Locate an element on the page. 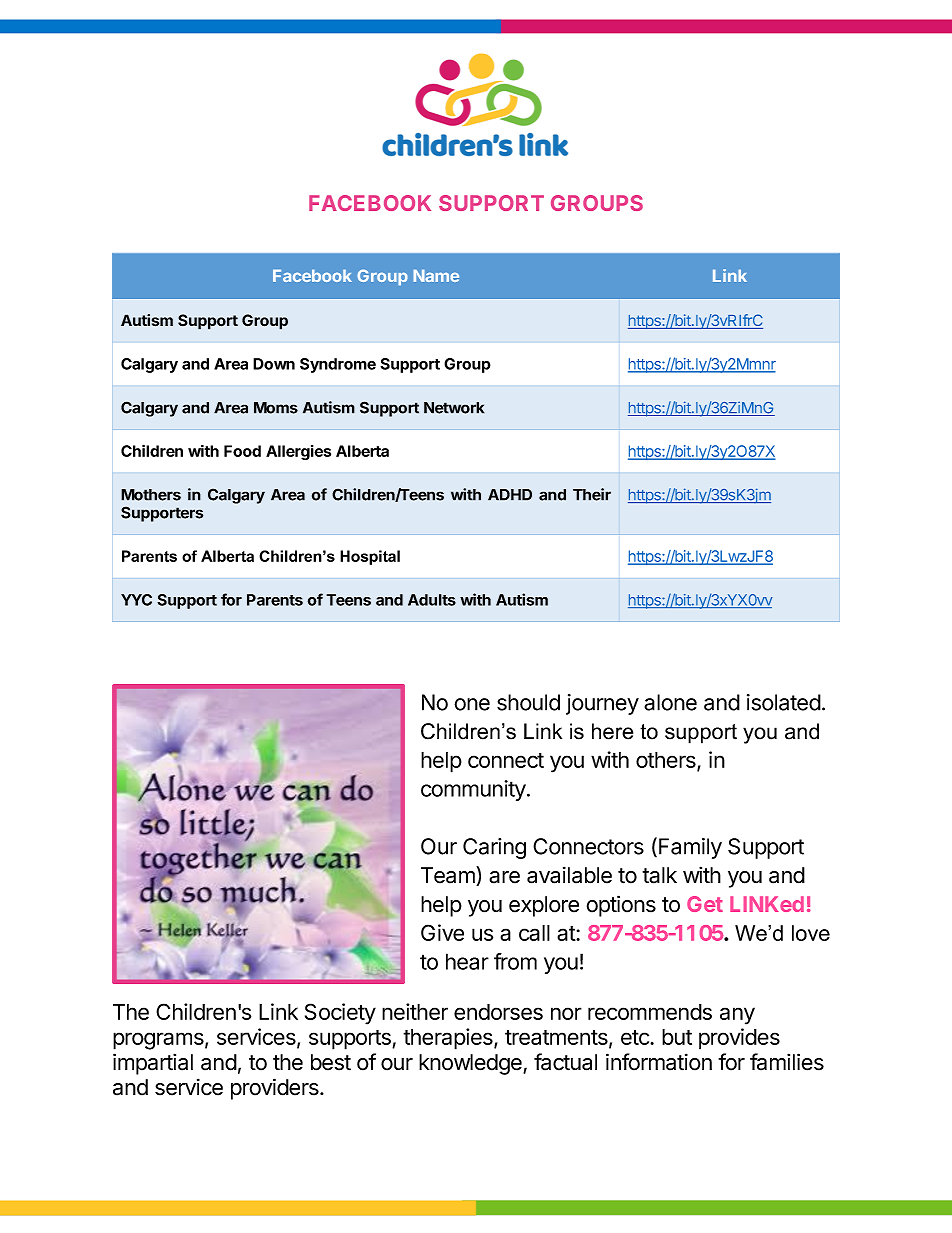 The image size is (952, 1233). isolated is located at coordinates (784, 702).
